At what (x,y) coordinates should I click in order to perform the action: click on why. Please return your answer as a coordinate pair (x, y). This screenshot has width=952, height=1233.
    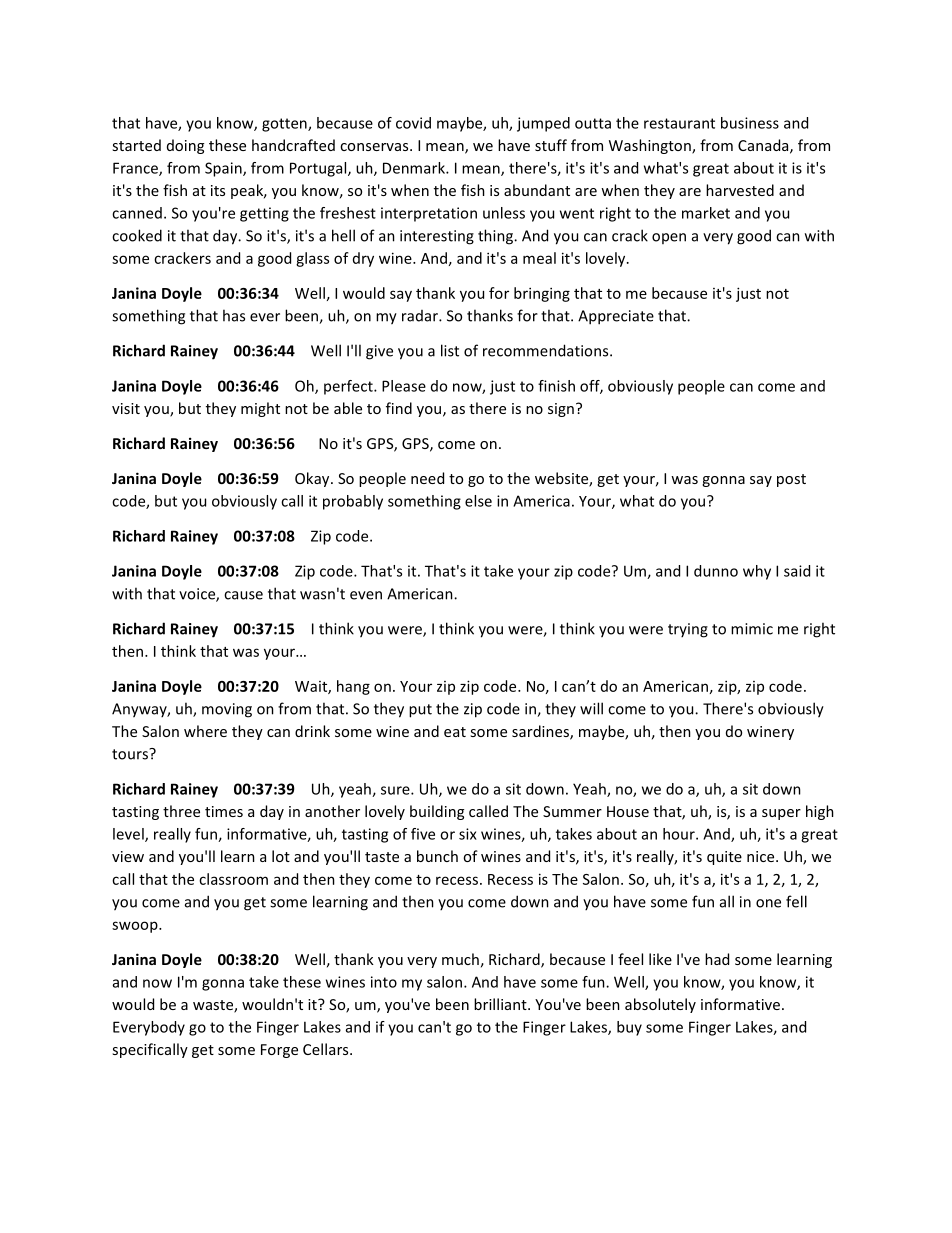
    Looking at the image, I should click on (757, 572).
